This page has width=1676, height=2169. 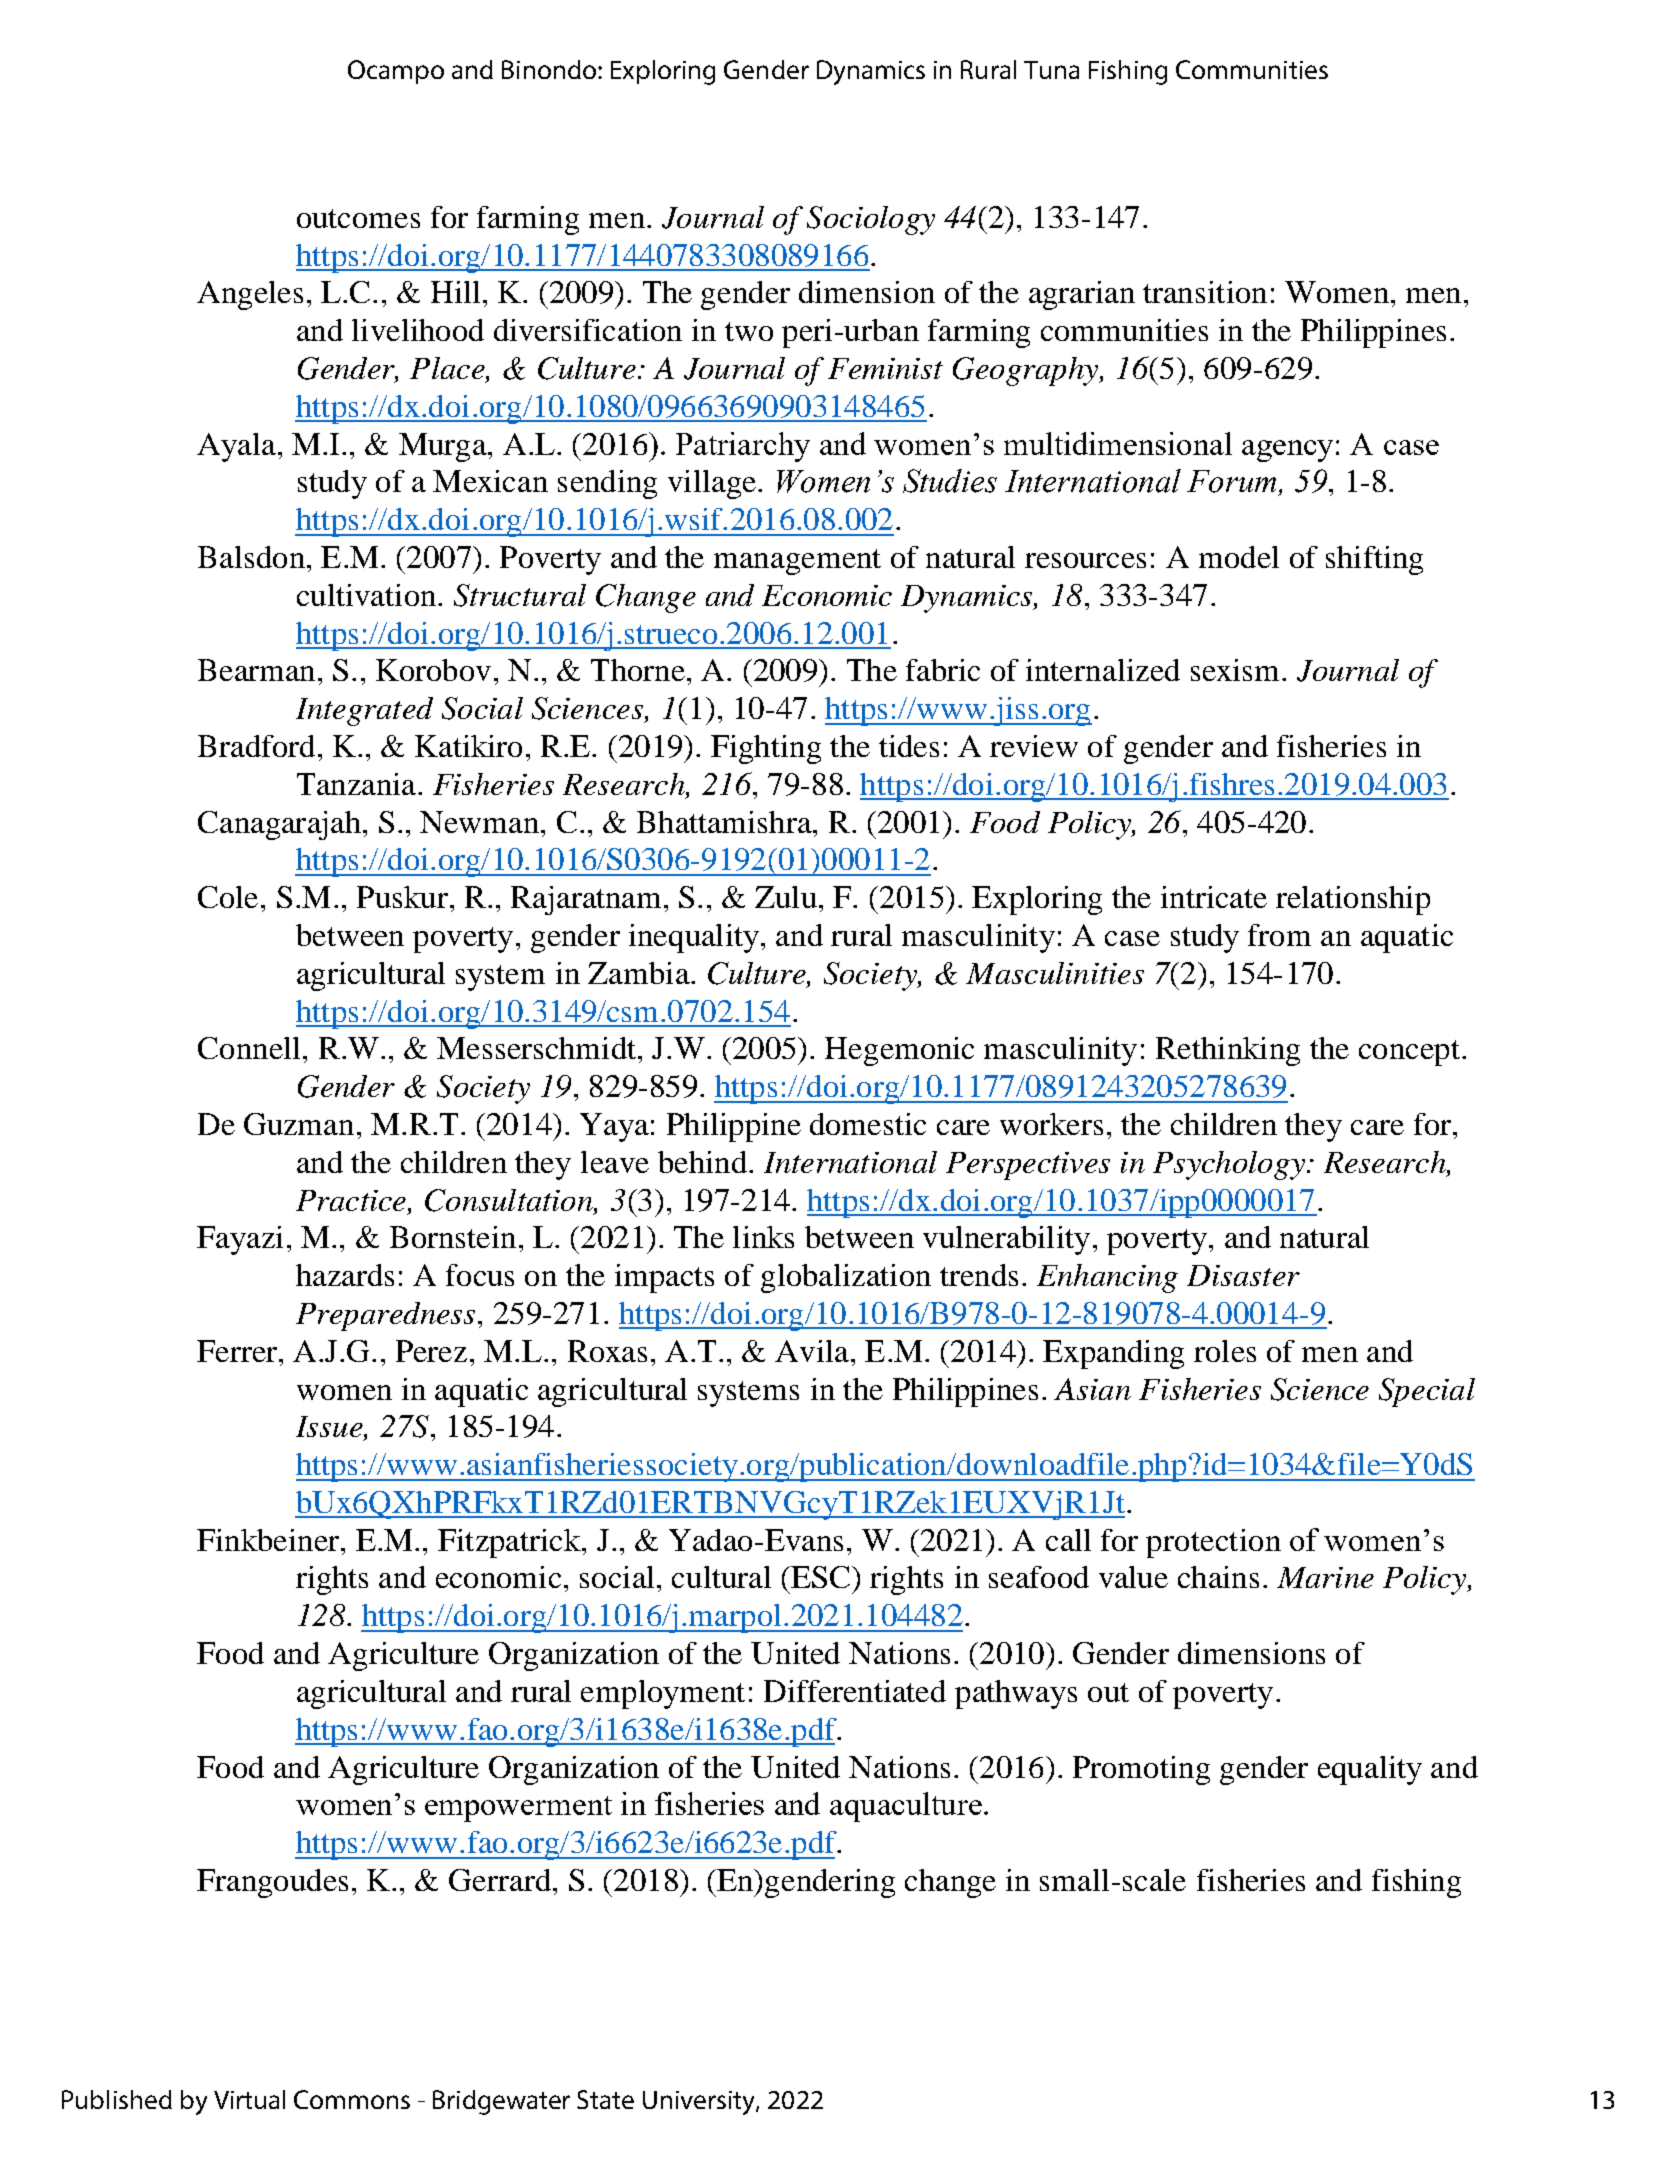 What do you see at coordinates (330, 1428) in the page?
I see `Issue` at bounding box center [330, 1428].
